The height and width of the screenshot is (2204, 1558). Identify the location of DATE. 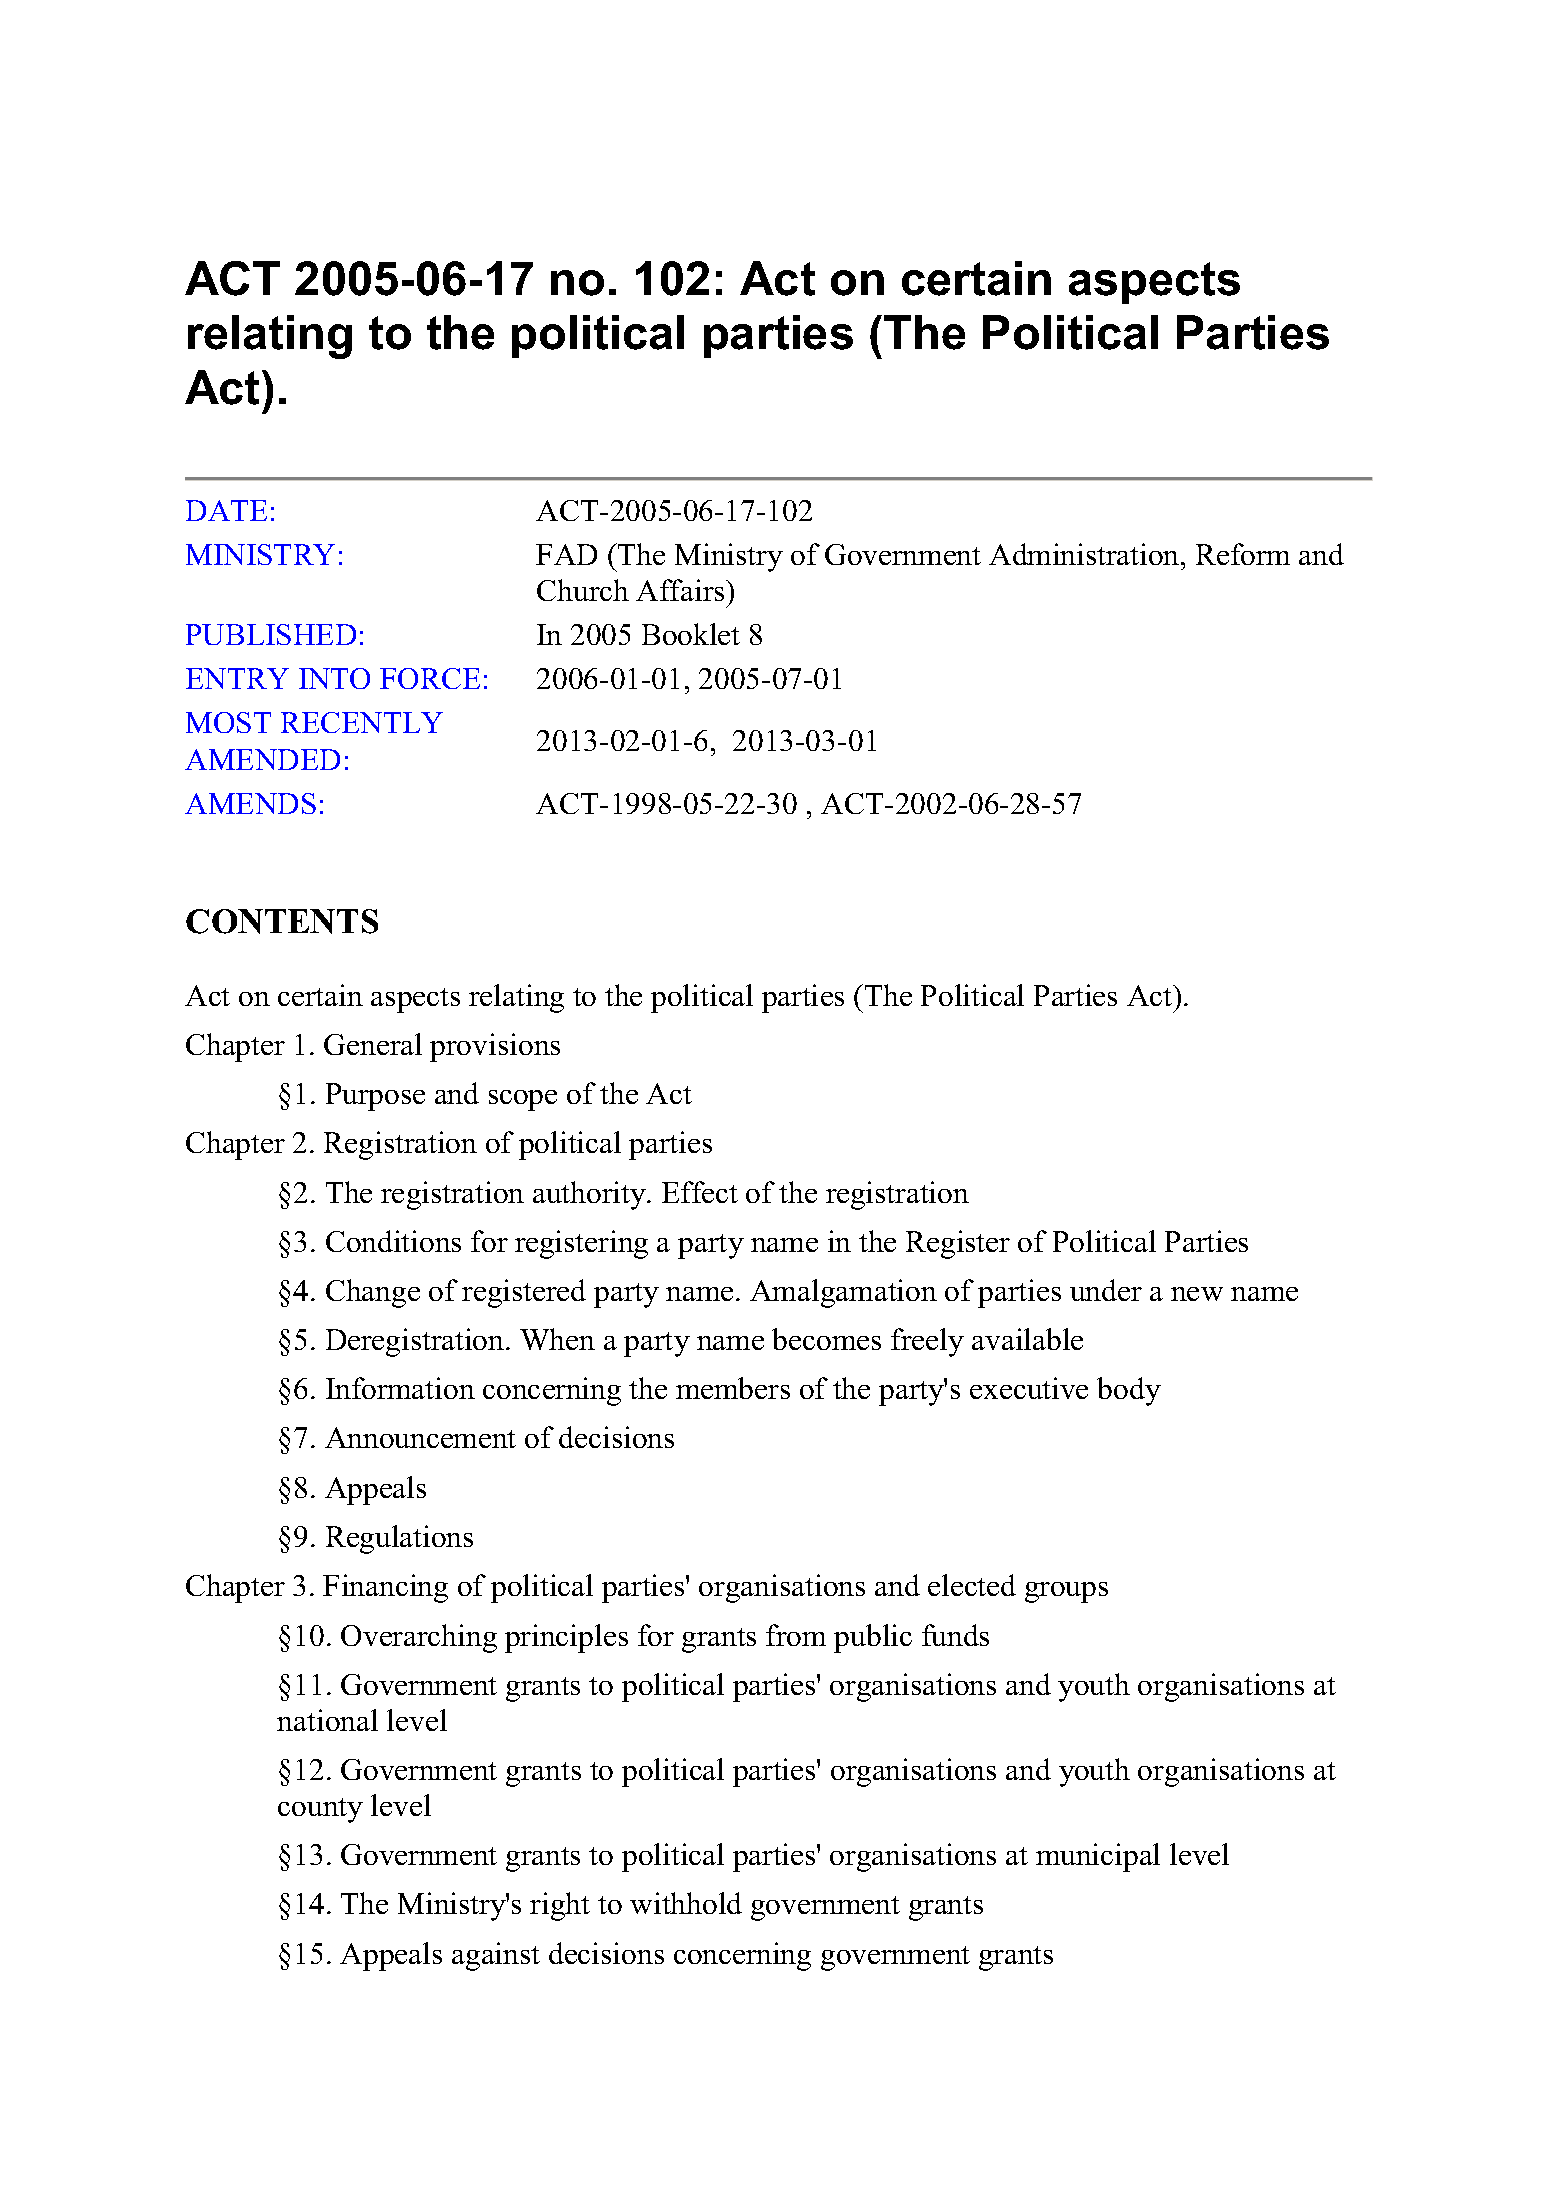
(226, 510).
